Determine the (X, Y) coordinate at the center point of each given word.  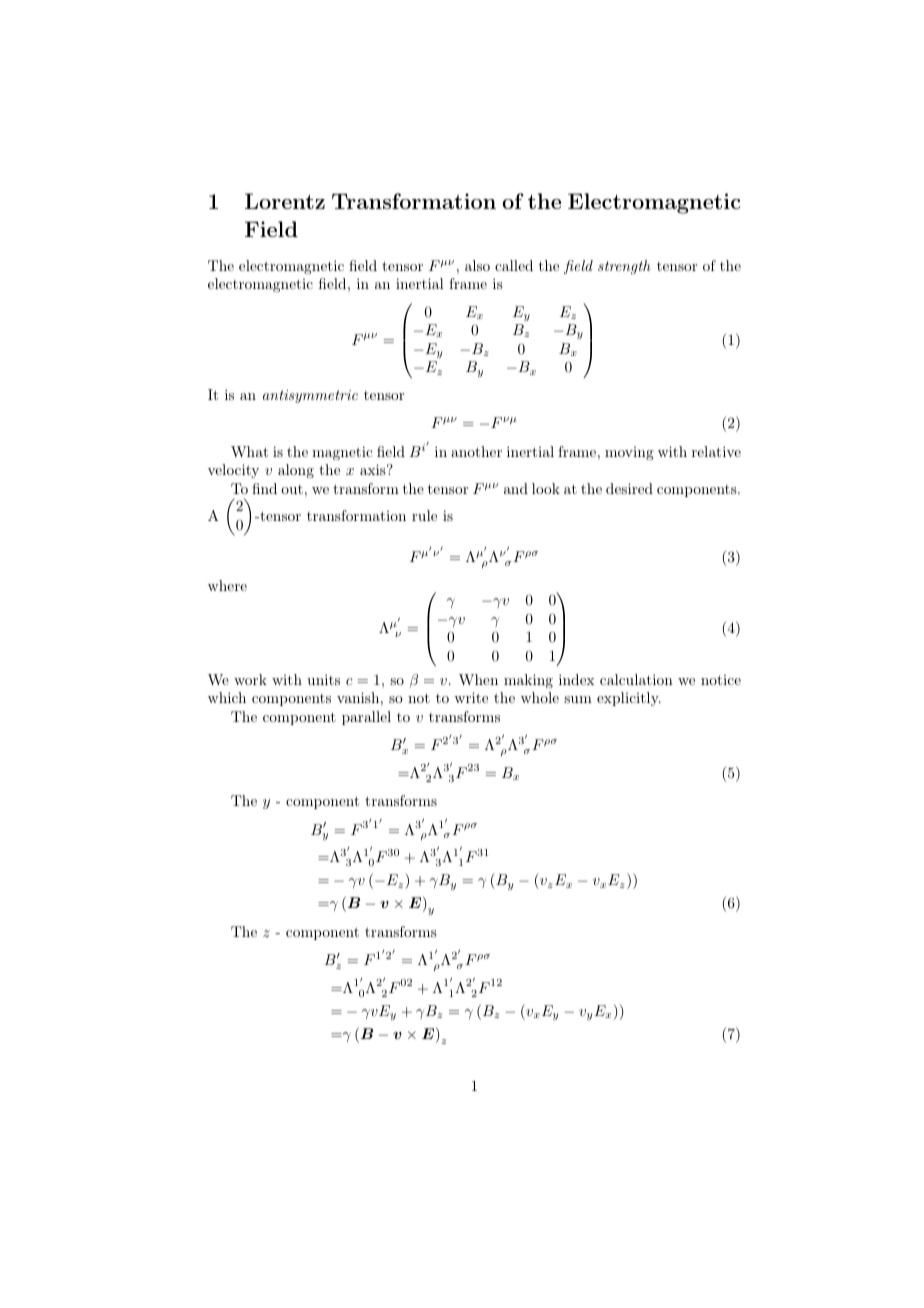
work (250, 679)
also (477, 265)
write (471, 697)
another (476, 451)
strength (624, 267)
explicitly (629, 699)
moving (629, 453)
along (296, 471)
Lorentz (285, 201)
